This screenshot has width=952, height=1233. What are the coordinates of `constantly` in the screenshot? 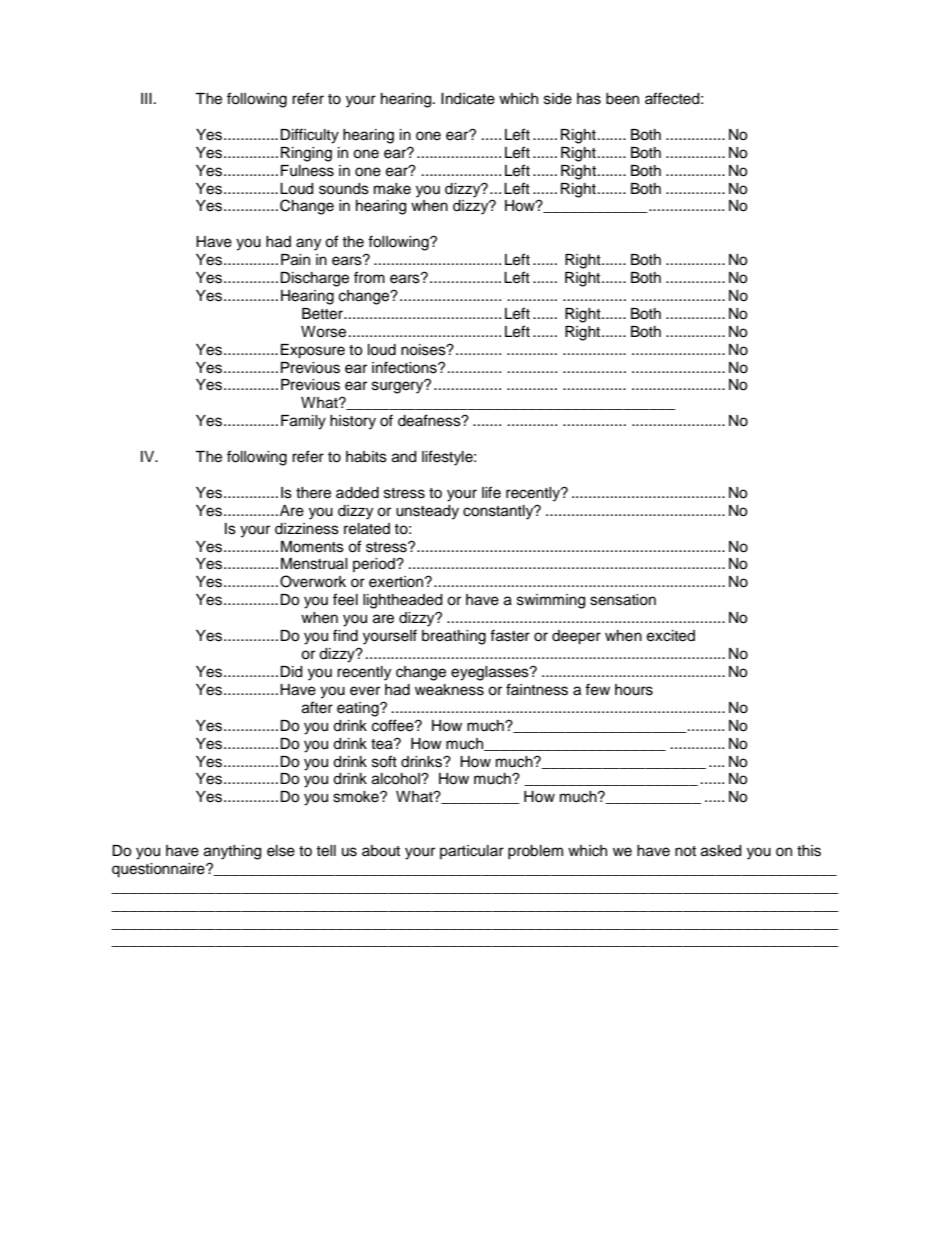 It's located at (499, 512).
